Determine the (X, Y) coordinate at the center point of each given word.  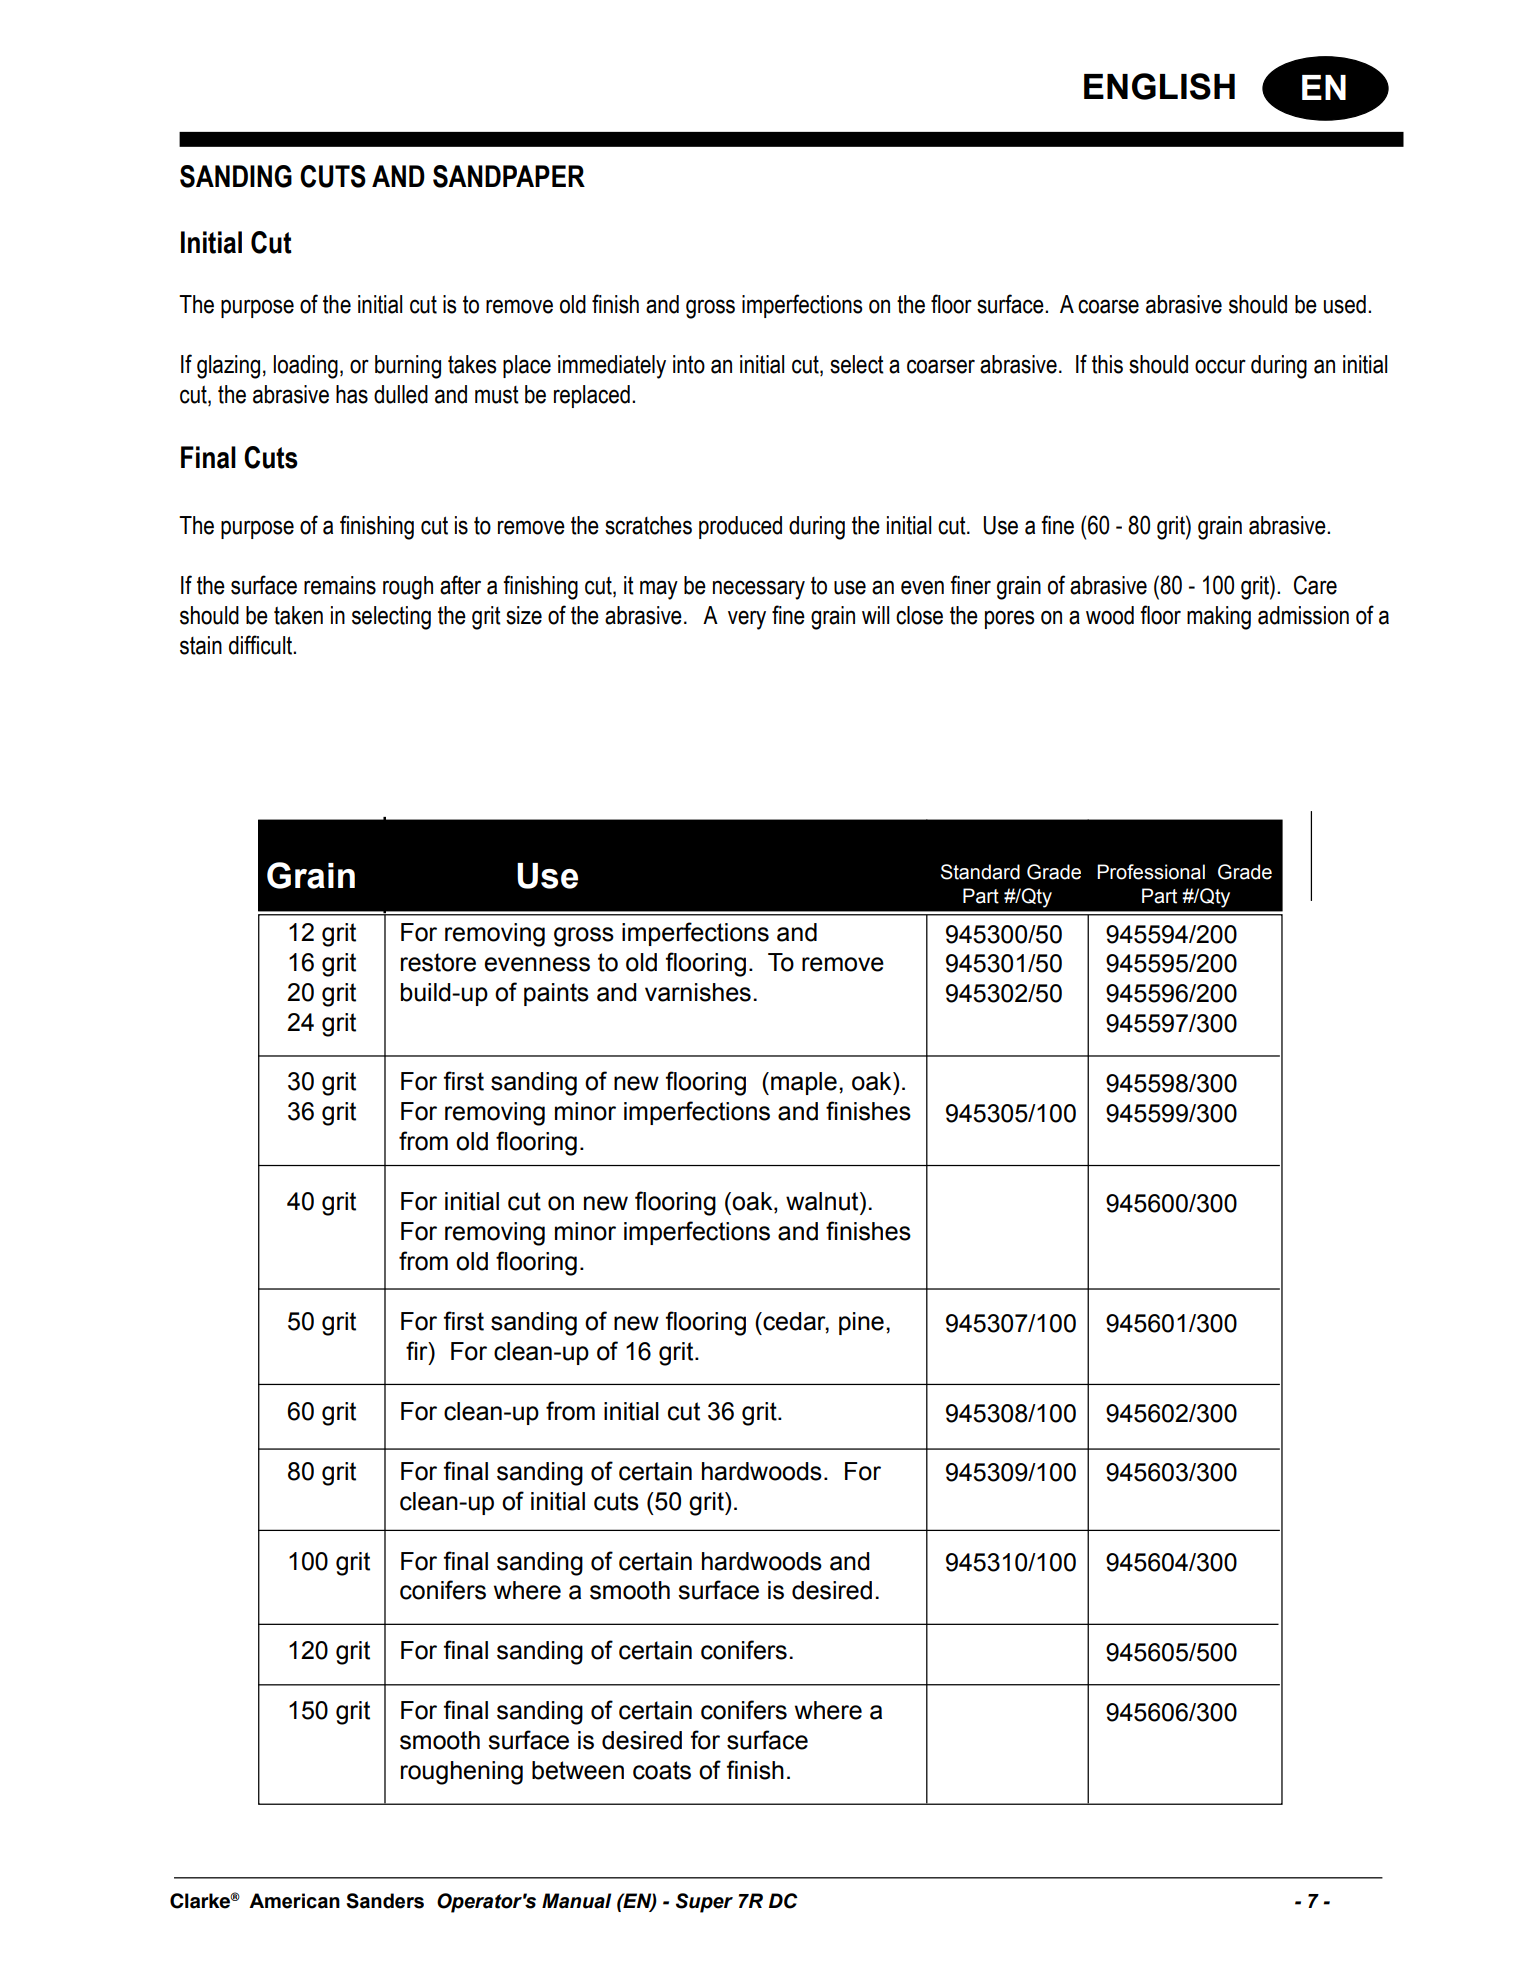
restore (438, 962)
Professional (1151, 872)
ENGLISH (1159, 86)
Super (704, 1903)
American (294, 1901)
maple (804, 1083)
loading (306, 367)
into (689, 364)
